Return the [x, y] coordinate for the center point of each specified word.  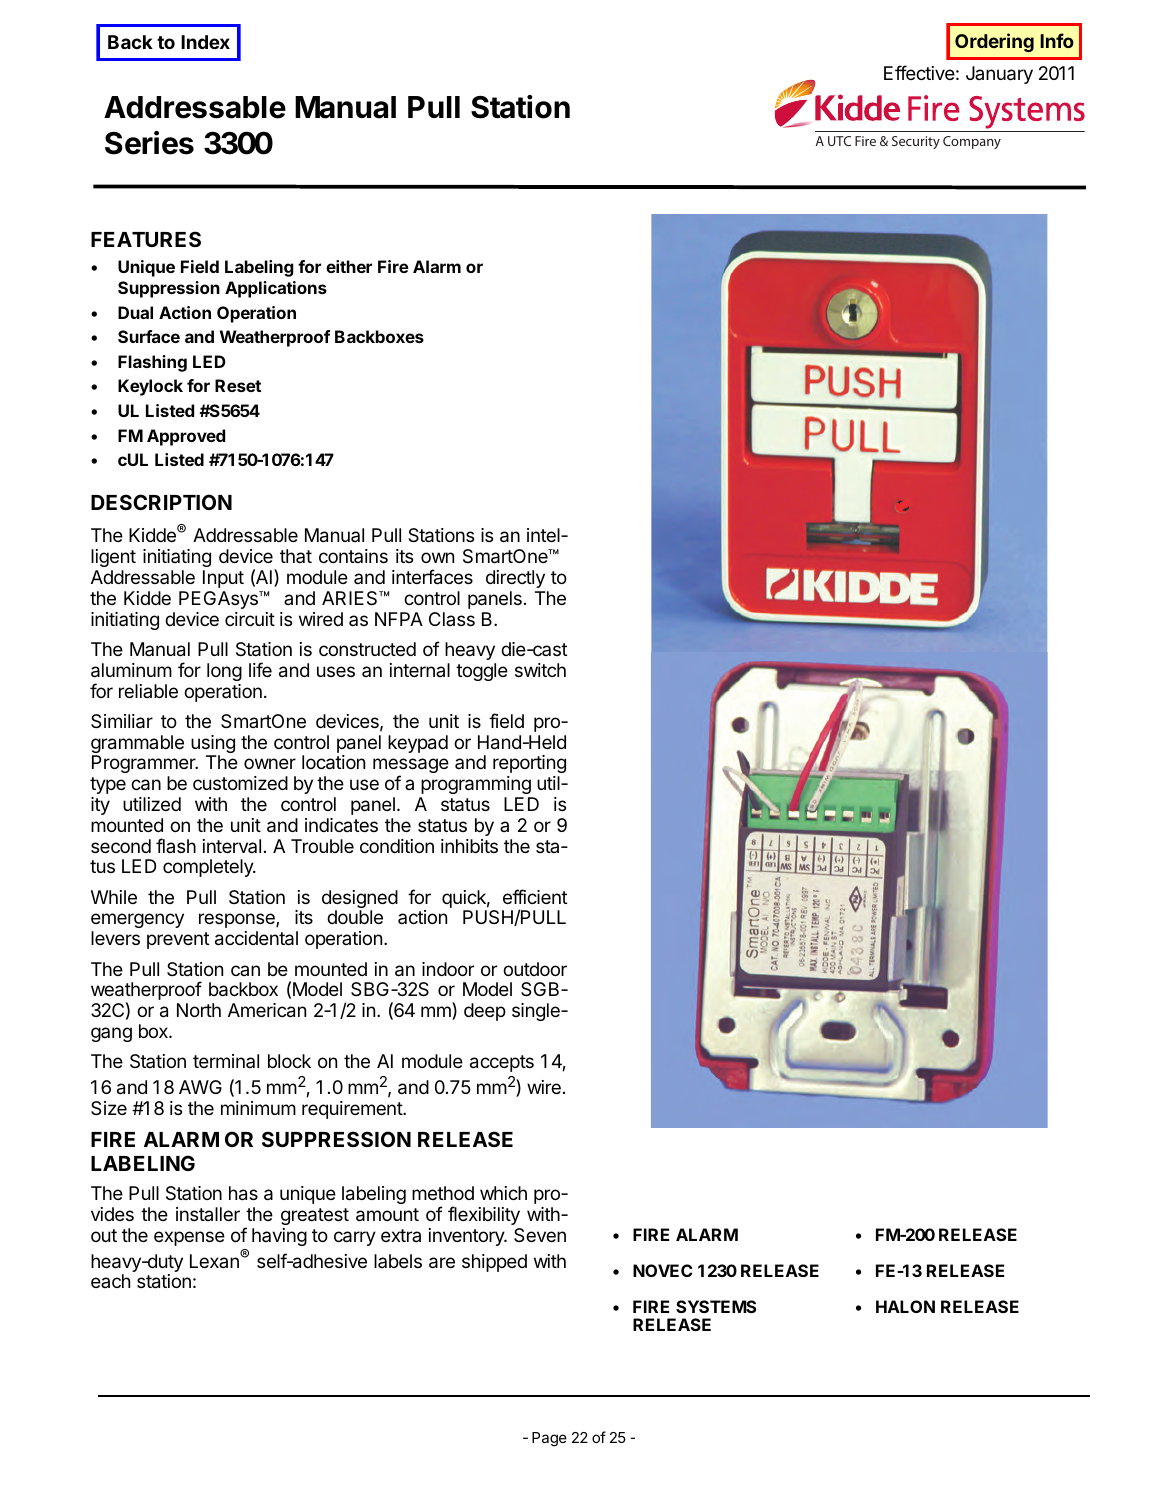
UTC [839, 141]
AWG [200, 1087]
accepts [502, 1063]
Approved [186, 437]
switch [540, 670]
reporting [529, 766]
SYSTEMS [716, 1306]
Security [916, 142]
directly [515, 579]
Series [149, 143]
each [110, 1281]
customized [240, 783]
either [349, 266]
